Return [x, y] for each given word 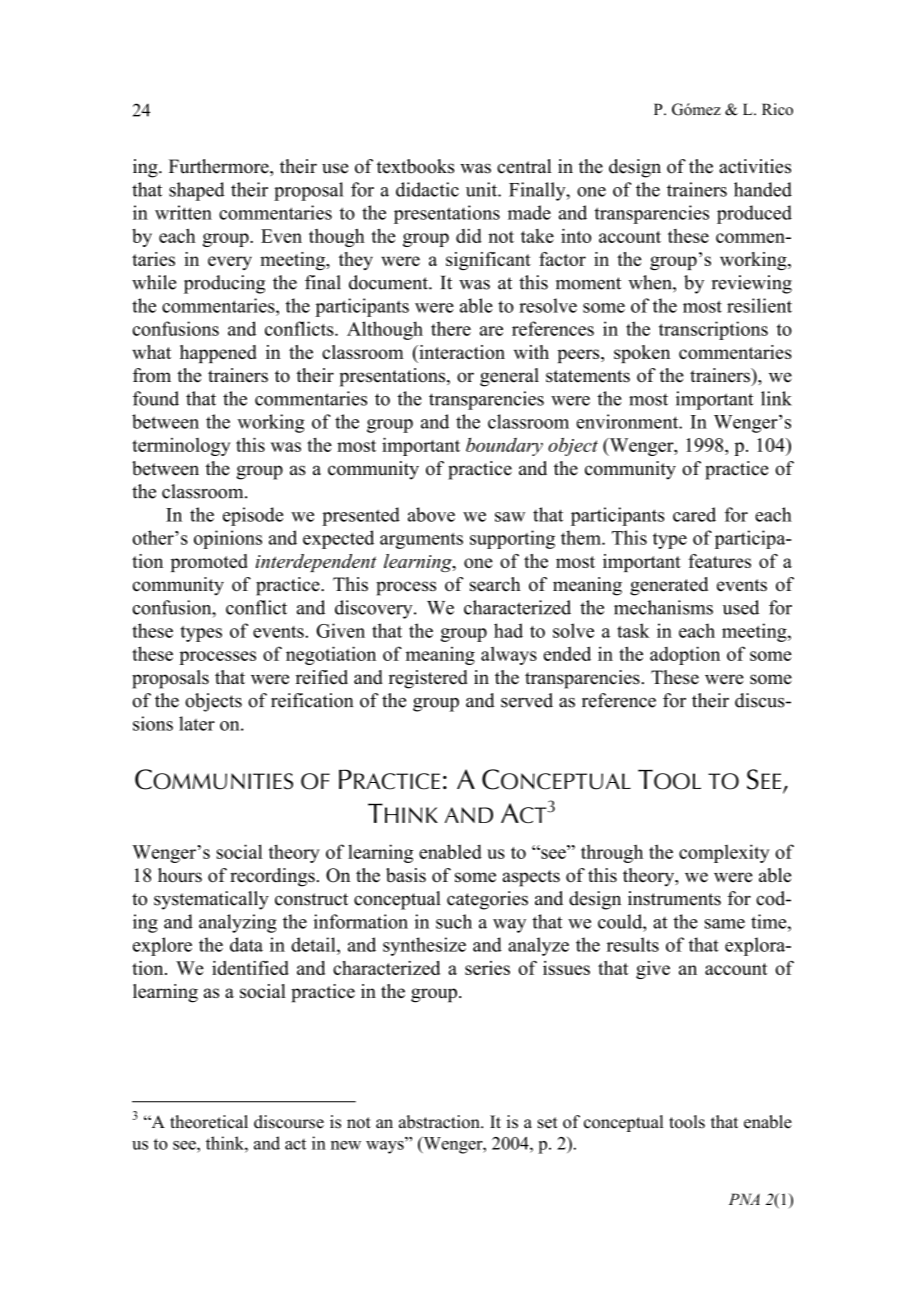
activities [755, 166]
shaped [197, 191]
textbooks [415, 166]
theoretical [209, 1122]
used [741, 607]
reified [322, 677]
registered [428, 679]
